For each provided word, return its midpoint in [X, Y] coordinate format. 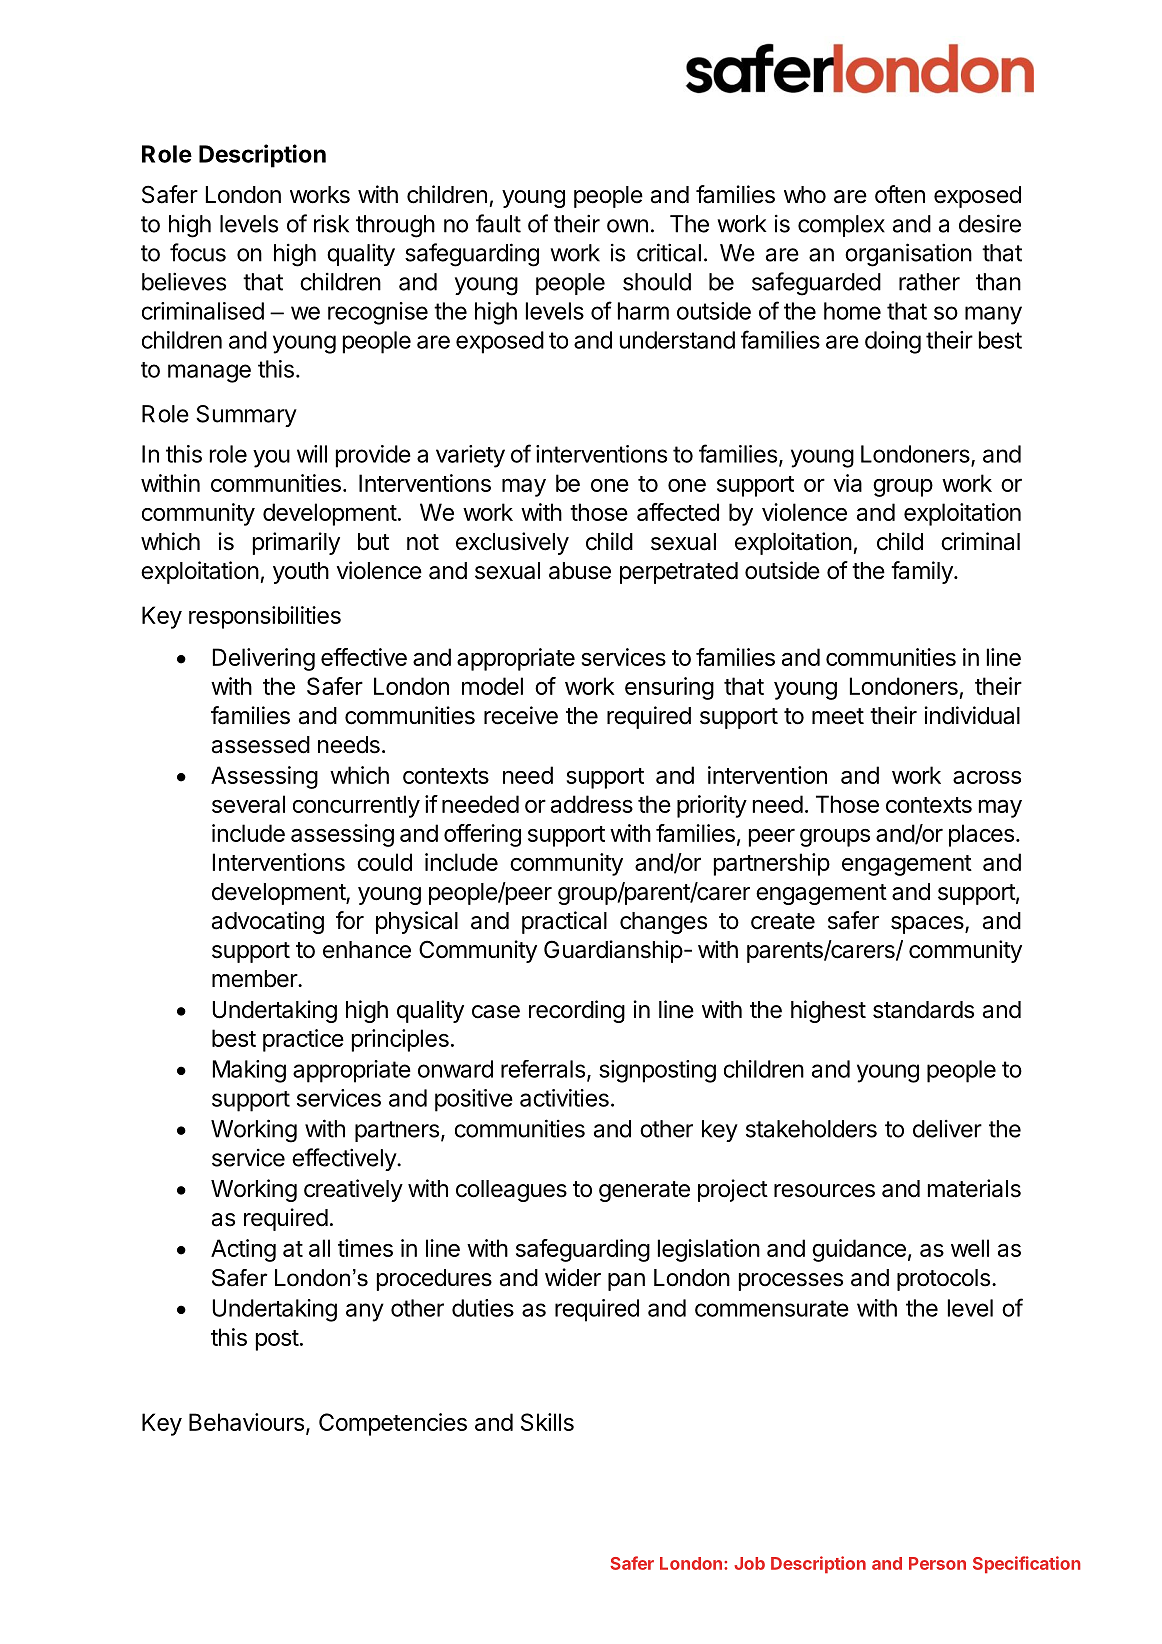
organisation [908, 255]
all [319, 1248]
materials [974, 1188]
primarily [296, 543]
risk [331, 223]
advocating [268, 922]
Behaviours [246, 1422]
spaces [928, 925]
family [923, 572]
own [627, 226]
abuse [580, 571]
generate [644, 1191]
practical [564, 922]
